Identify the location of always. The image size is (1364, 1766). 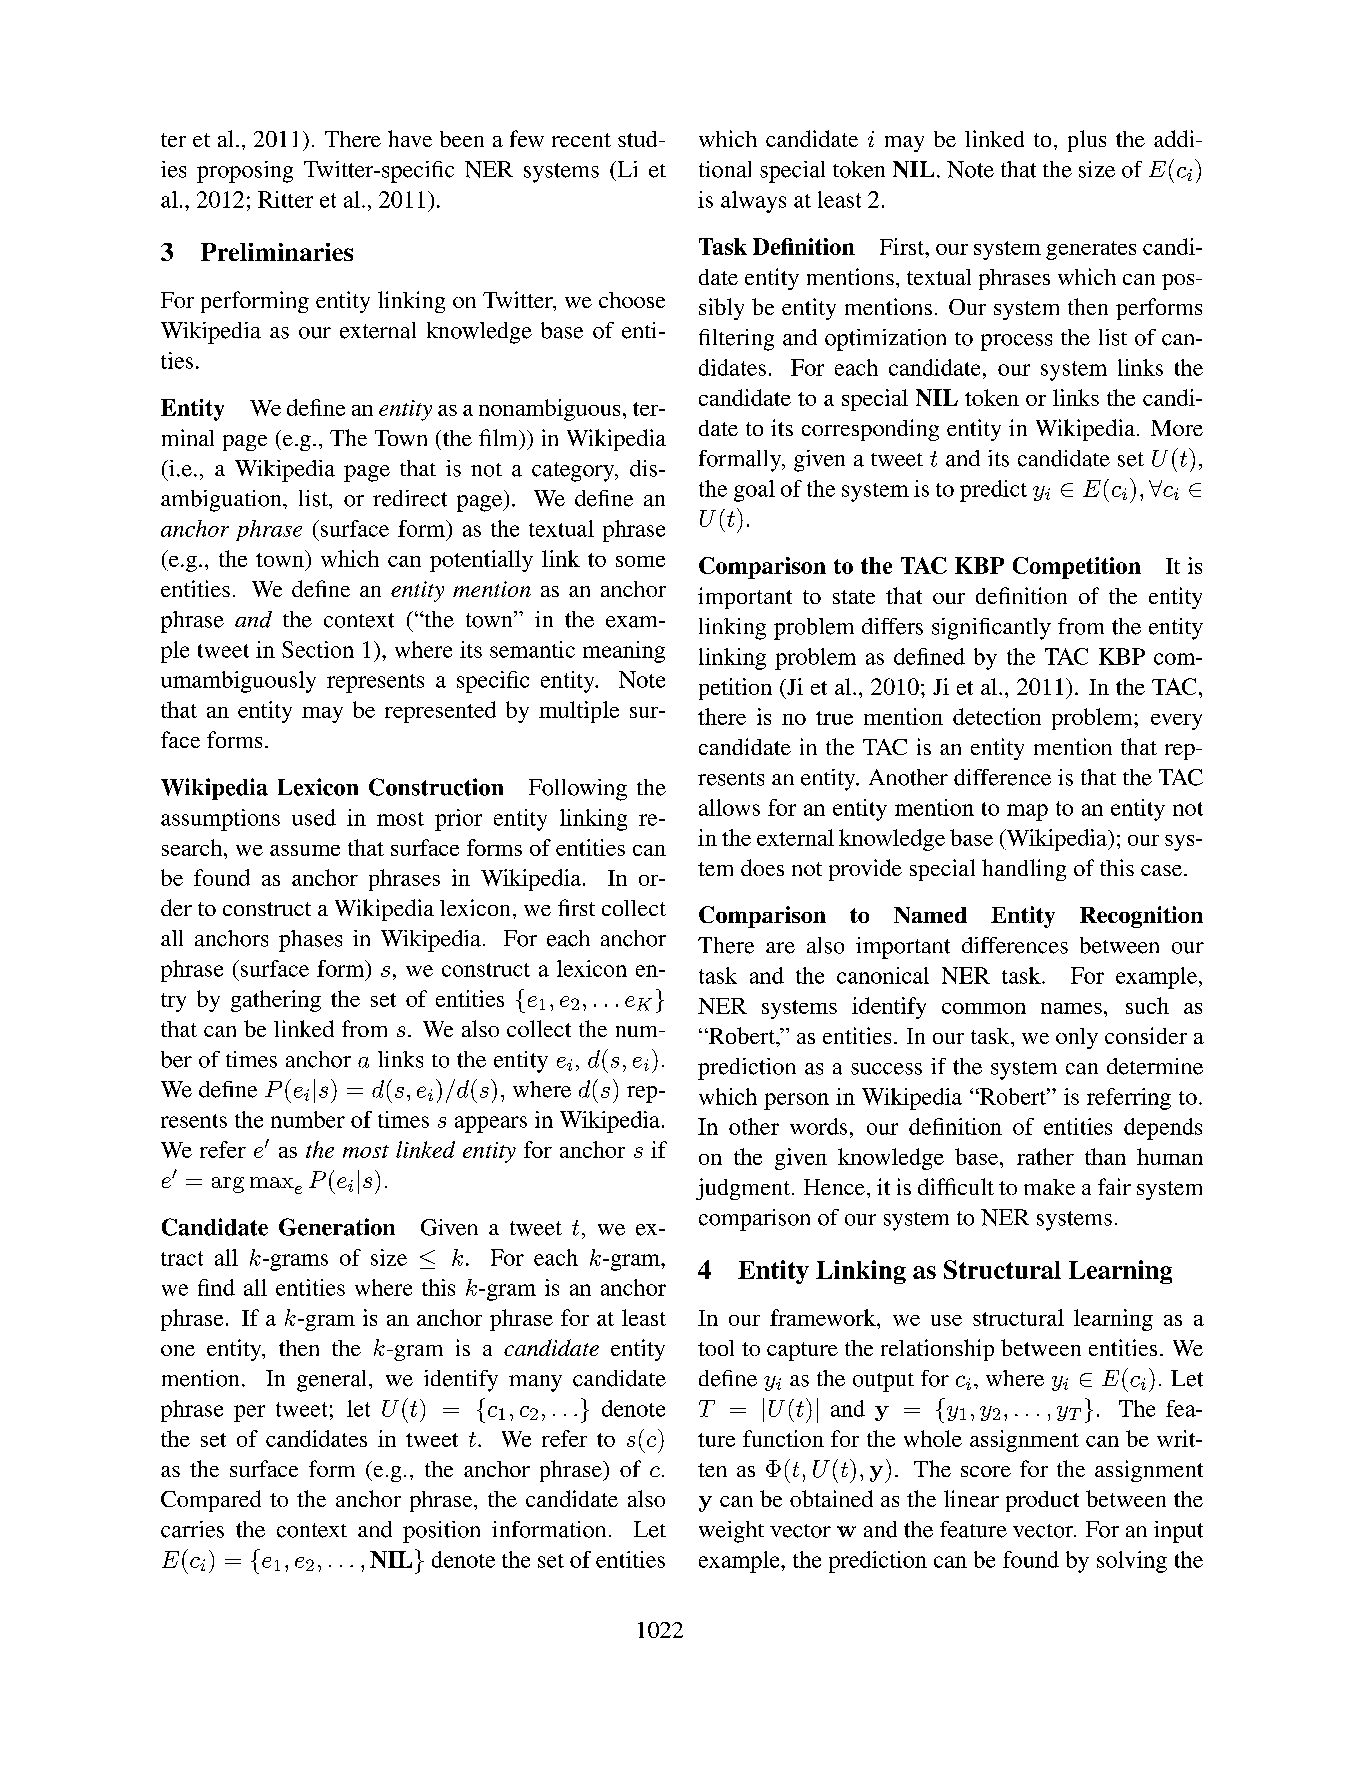
(753, 202).
